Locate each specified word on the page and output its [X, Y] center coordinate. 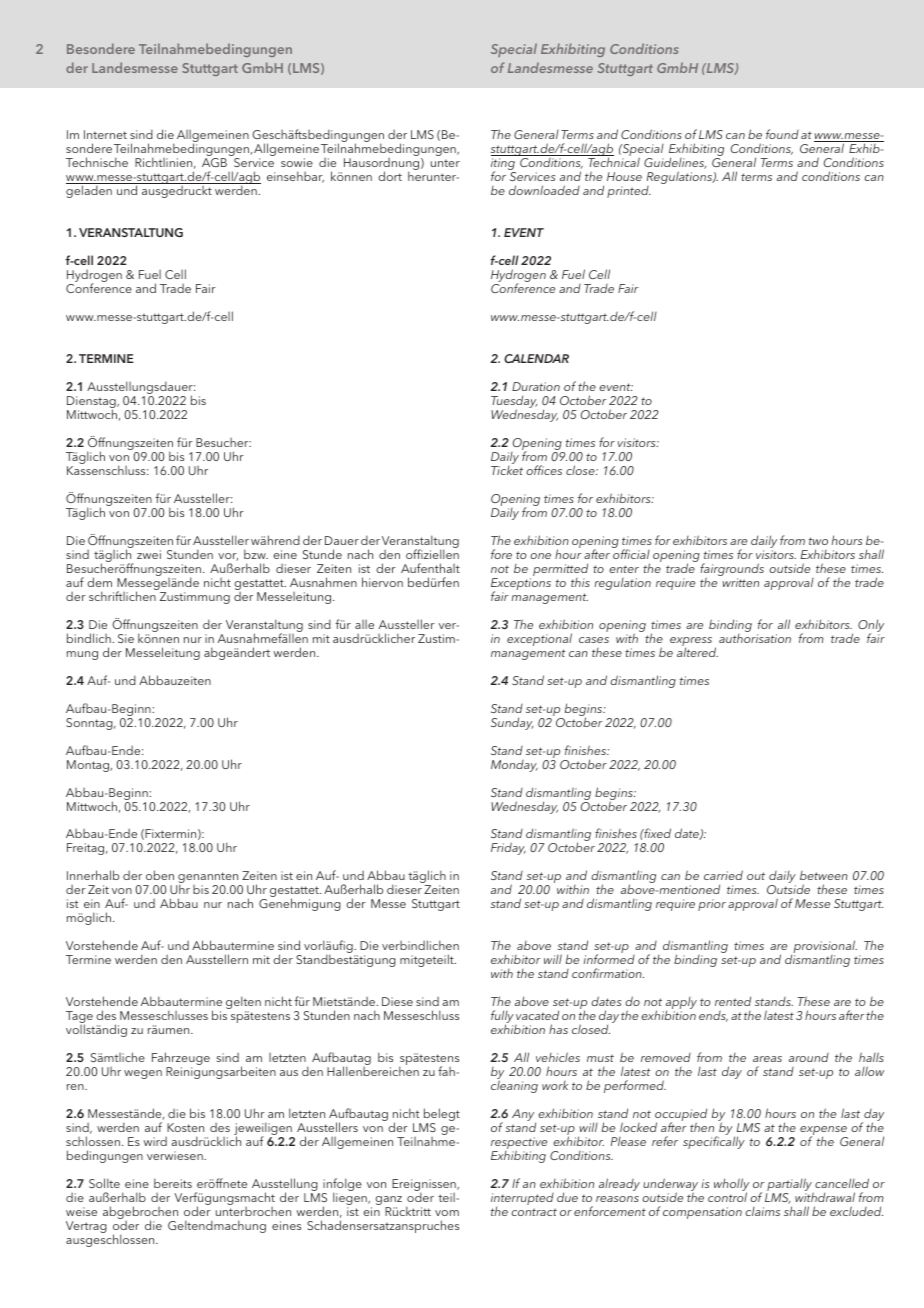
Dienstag [92, 403]
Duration [536, 386]
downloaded [544, 190]
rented [733, 1001]
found [782, 134]
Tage [79, 1018]
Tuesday [514, 403]
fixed [656, 833]
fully [503, 1018]
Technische [97, 162]
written [740, 582]
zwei [149, 554]
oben [160, 875]
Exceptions [521, 585]
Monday [514, 766]
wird [155, 1141]
